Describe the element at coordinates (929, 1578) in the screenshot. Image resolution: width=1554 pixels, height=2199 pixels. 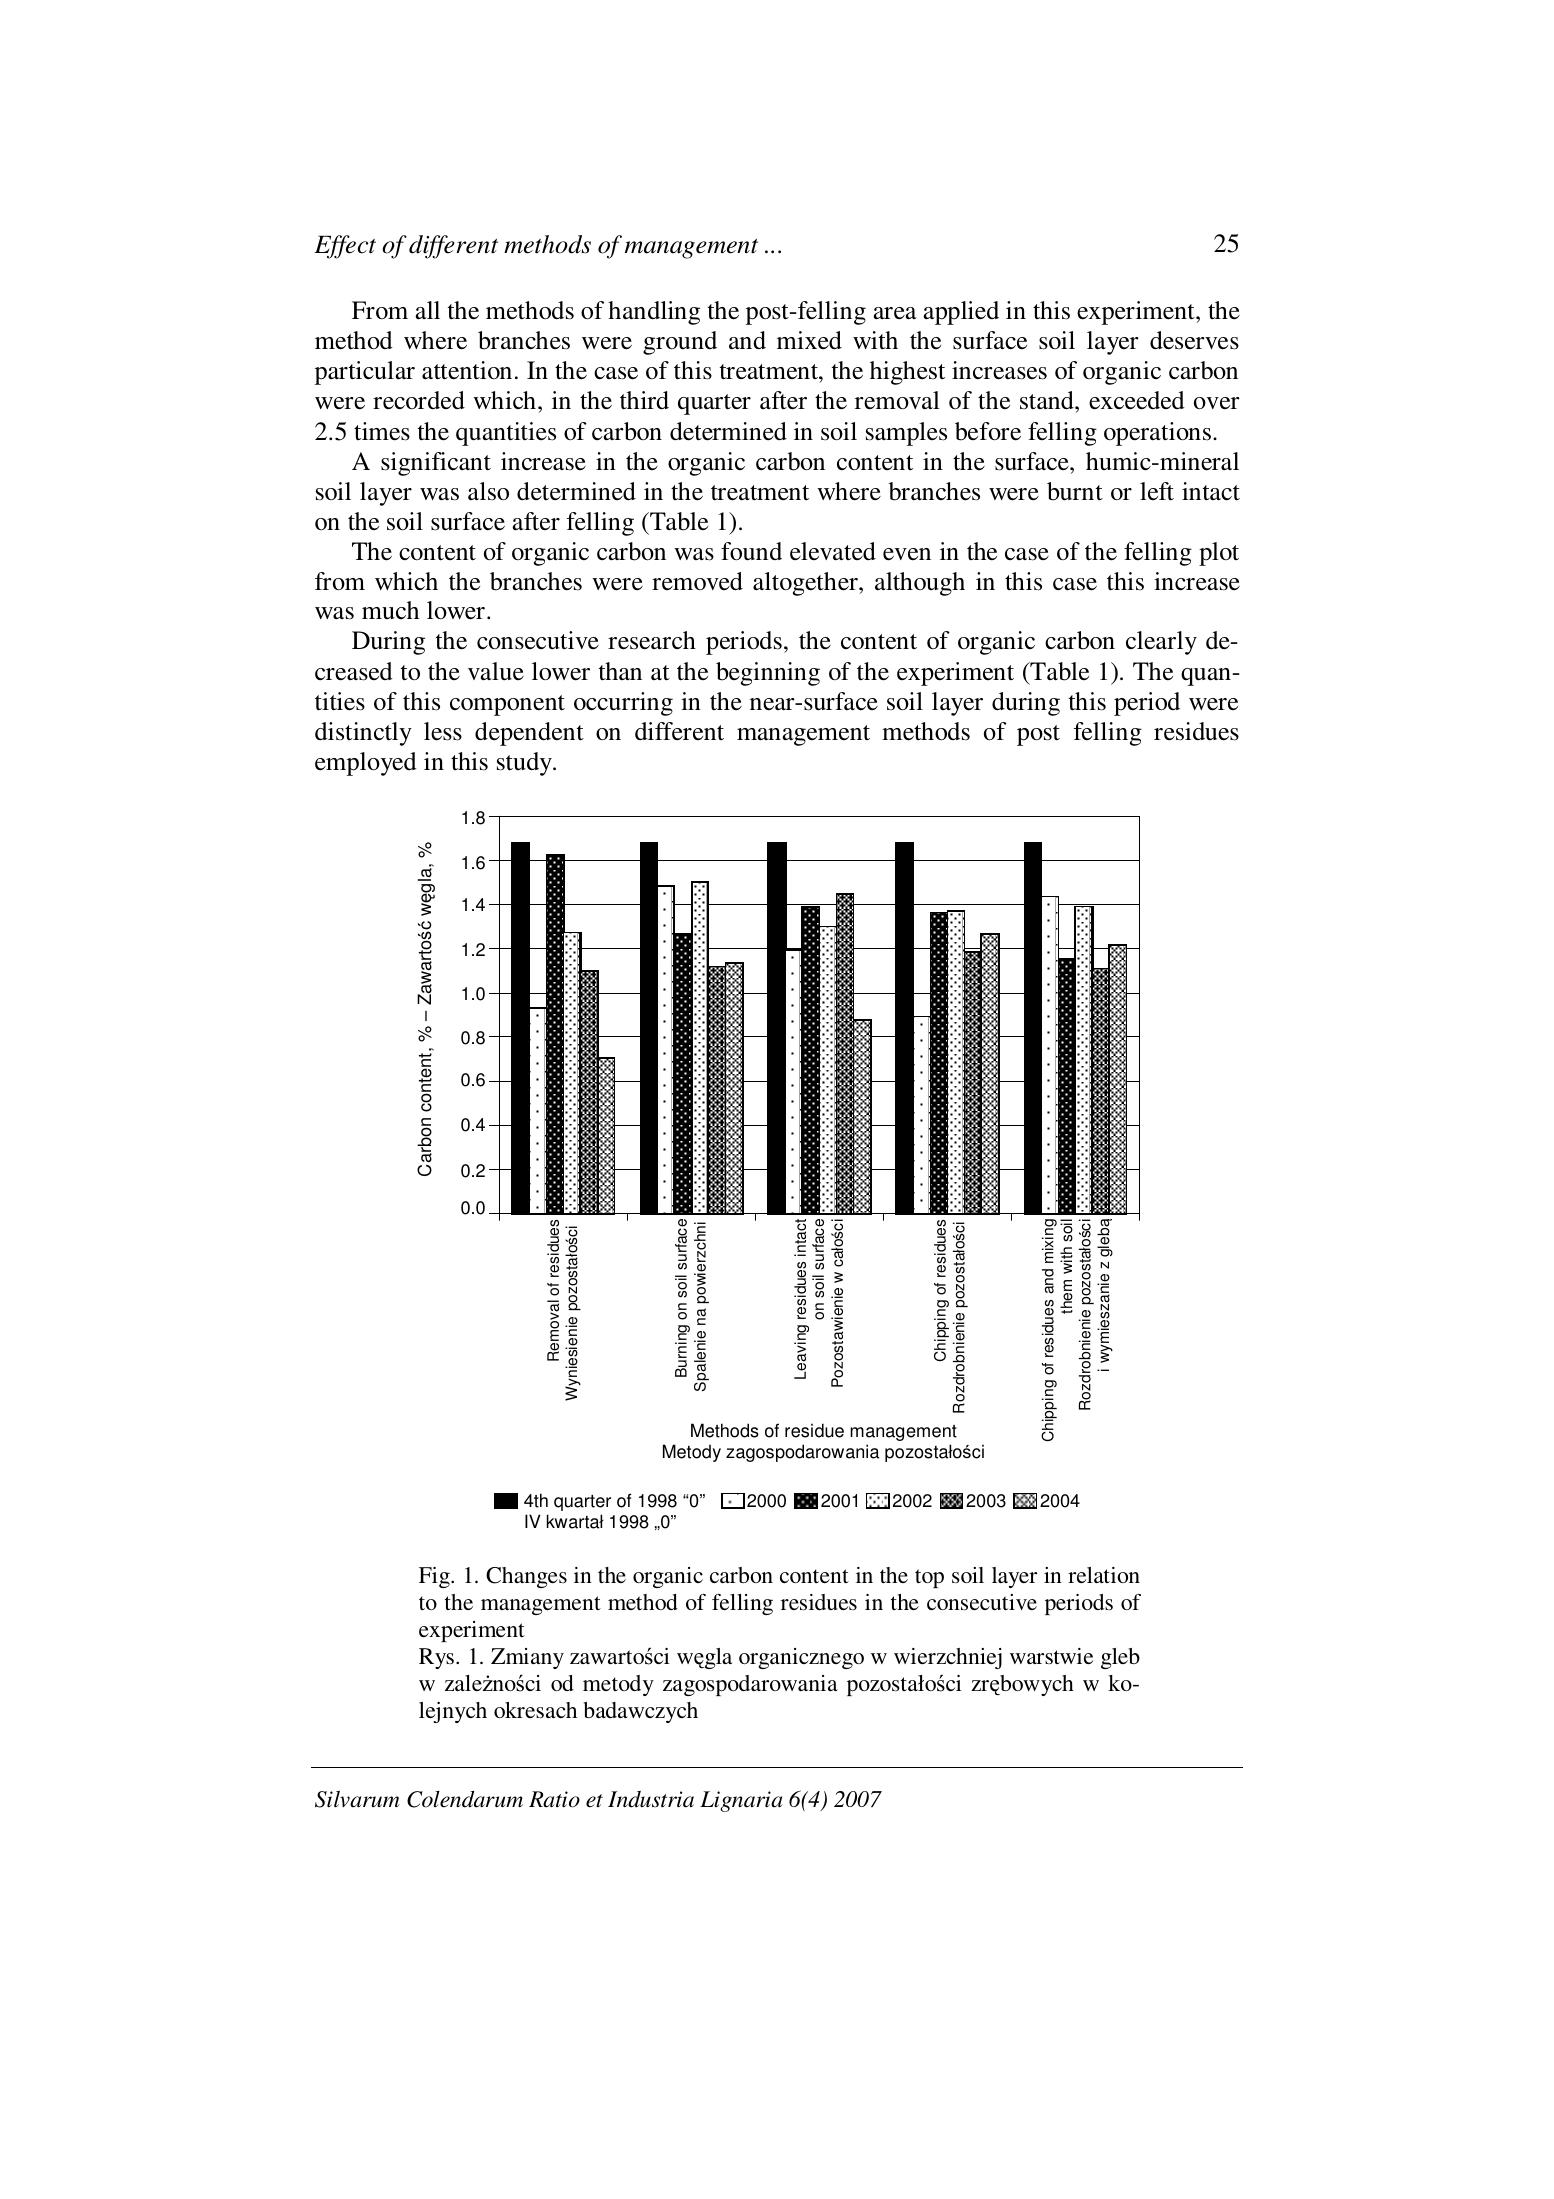
I see `top` at that location.
